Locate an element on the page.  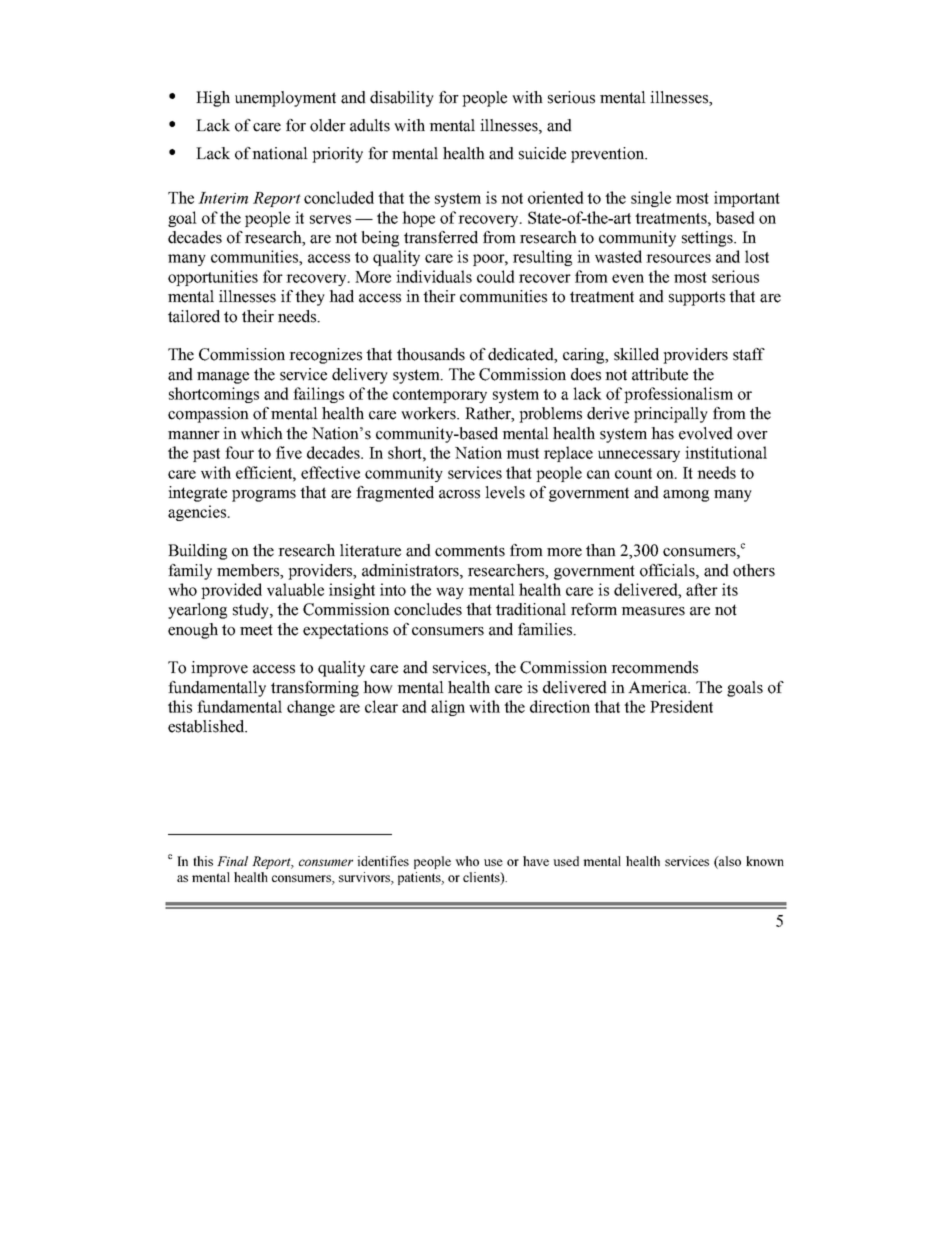
among is located at coordinates (686, 496).
